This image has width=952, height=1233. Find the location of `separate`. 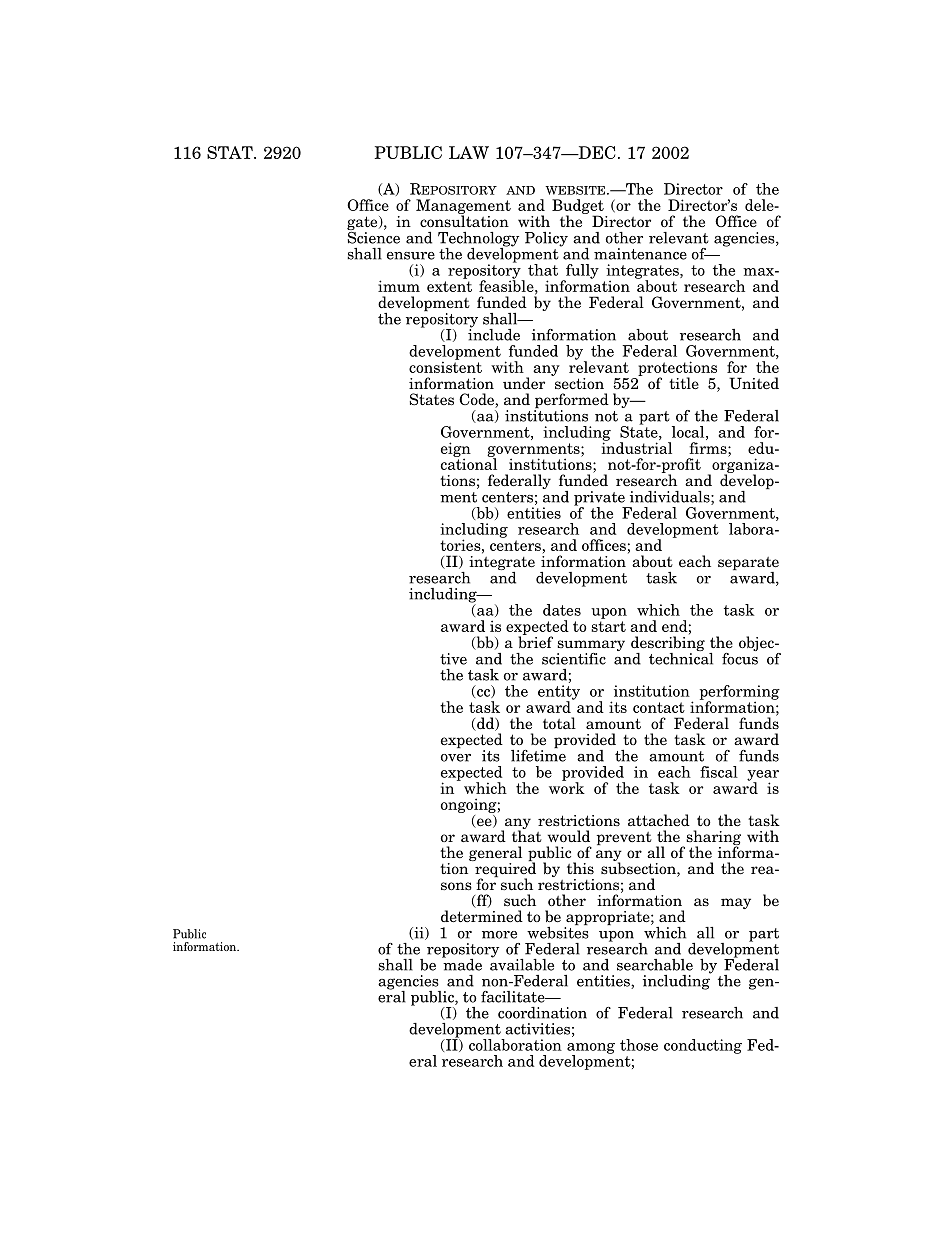

separate is located at coordinates (748, 565).
